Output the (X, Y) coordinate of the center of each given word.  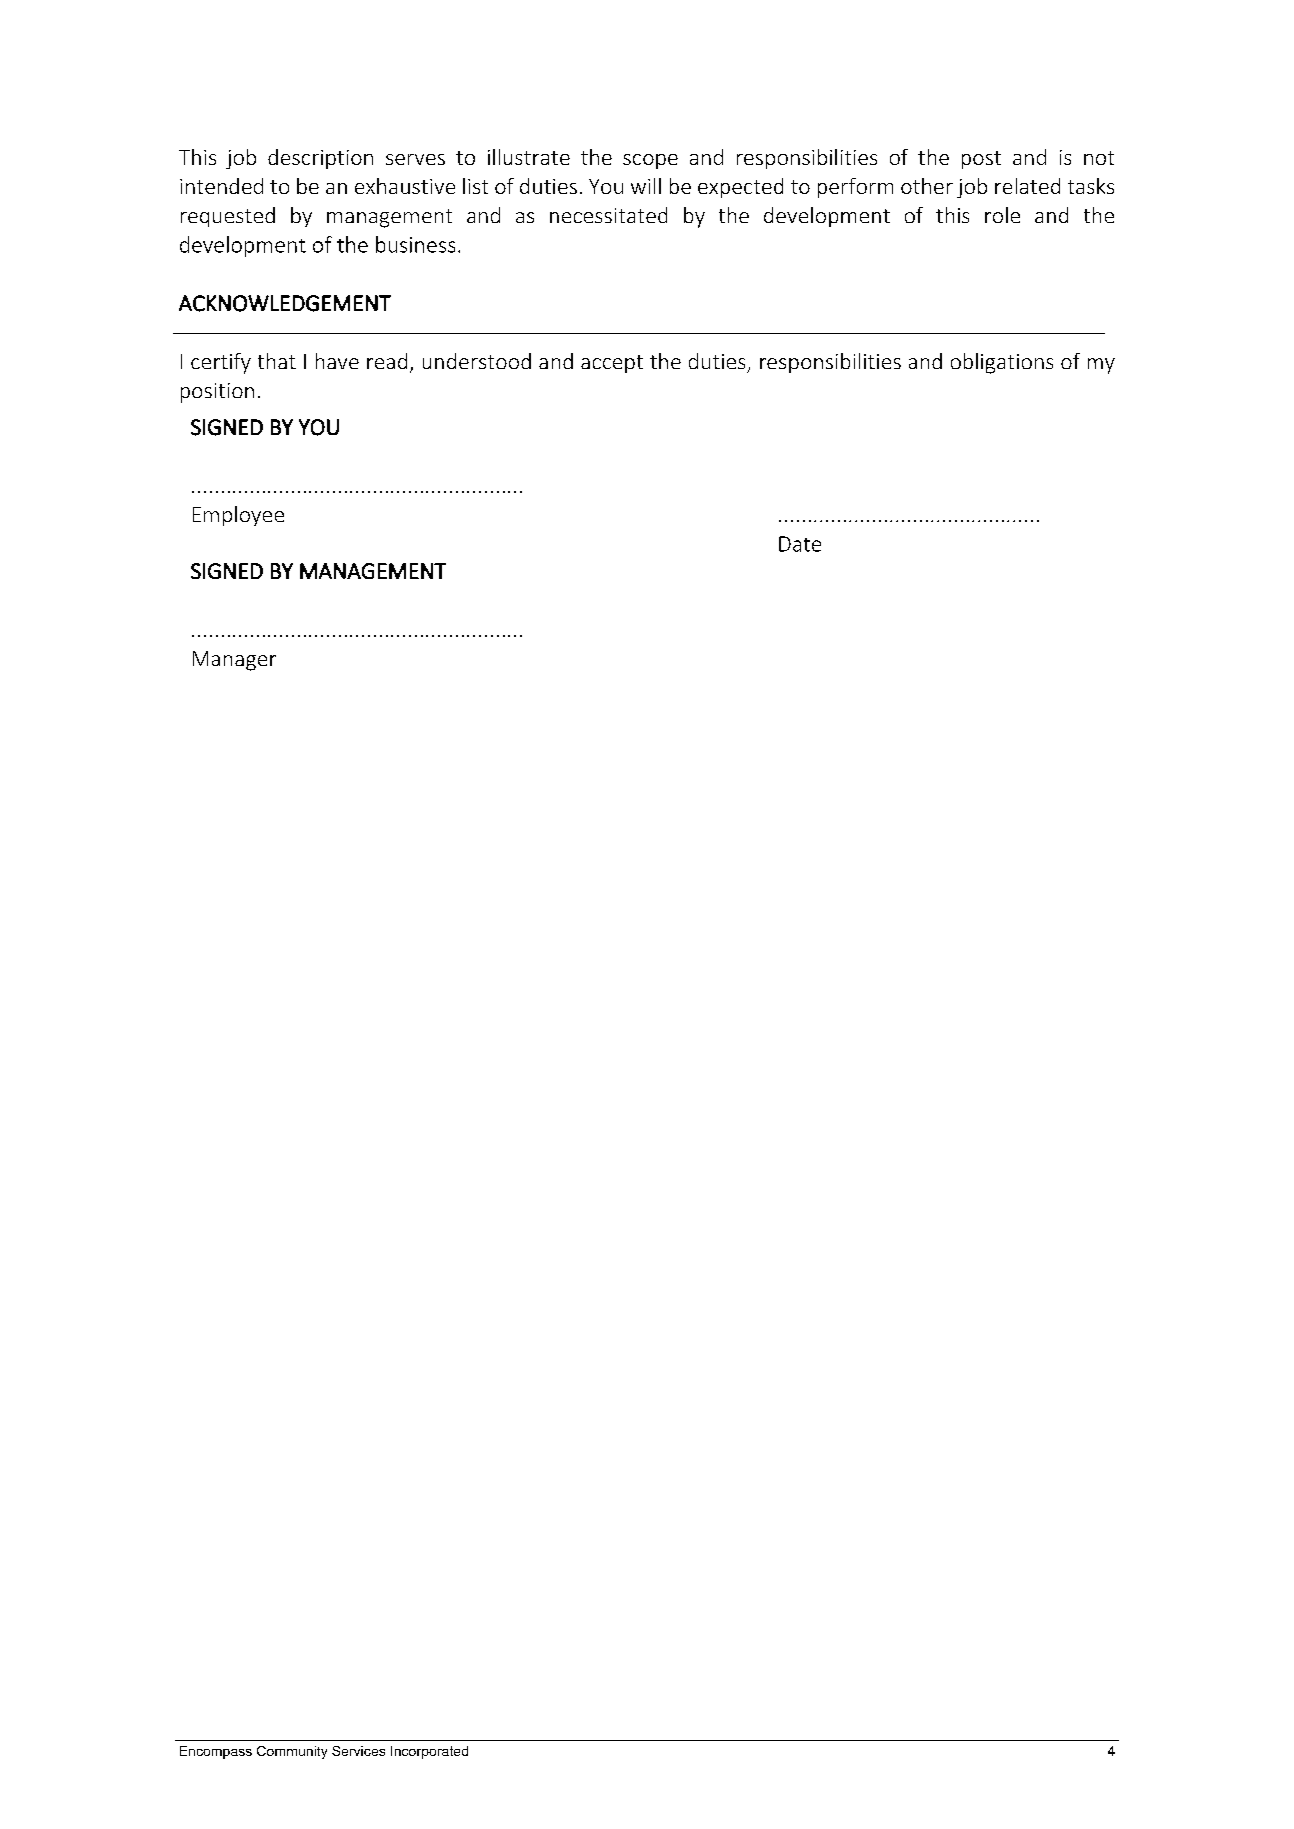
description (320, 159)
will (646, 186)
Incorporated (429, 1752)
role (1002, 215)
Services (358, 1751)
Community (292, 1752)
